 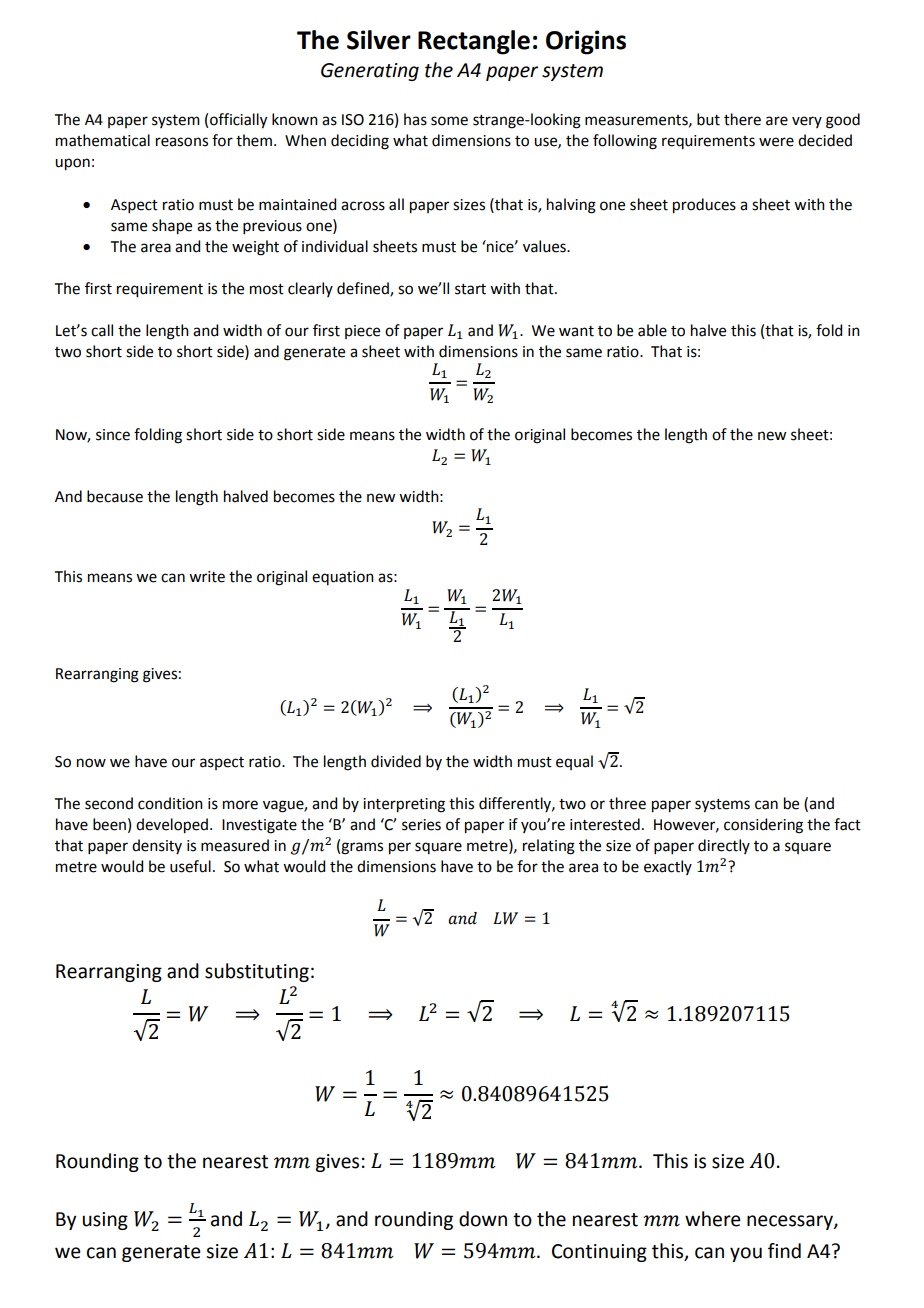 What do you see at coordinates (652, 330) in the page?
I see `able` at bounding box center [652, 330].
